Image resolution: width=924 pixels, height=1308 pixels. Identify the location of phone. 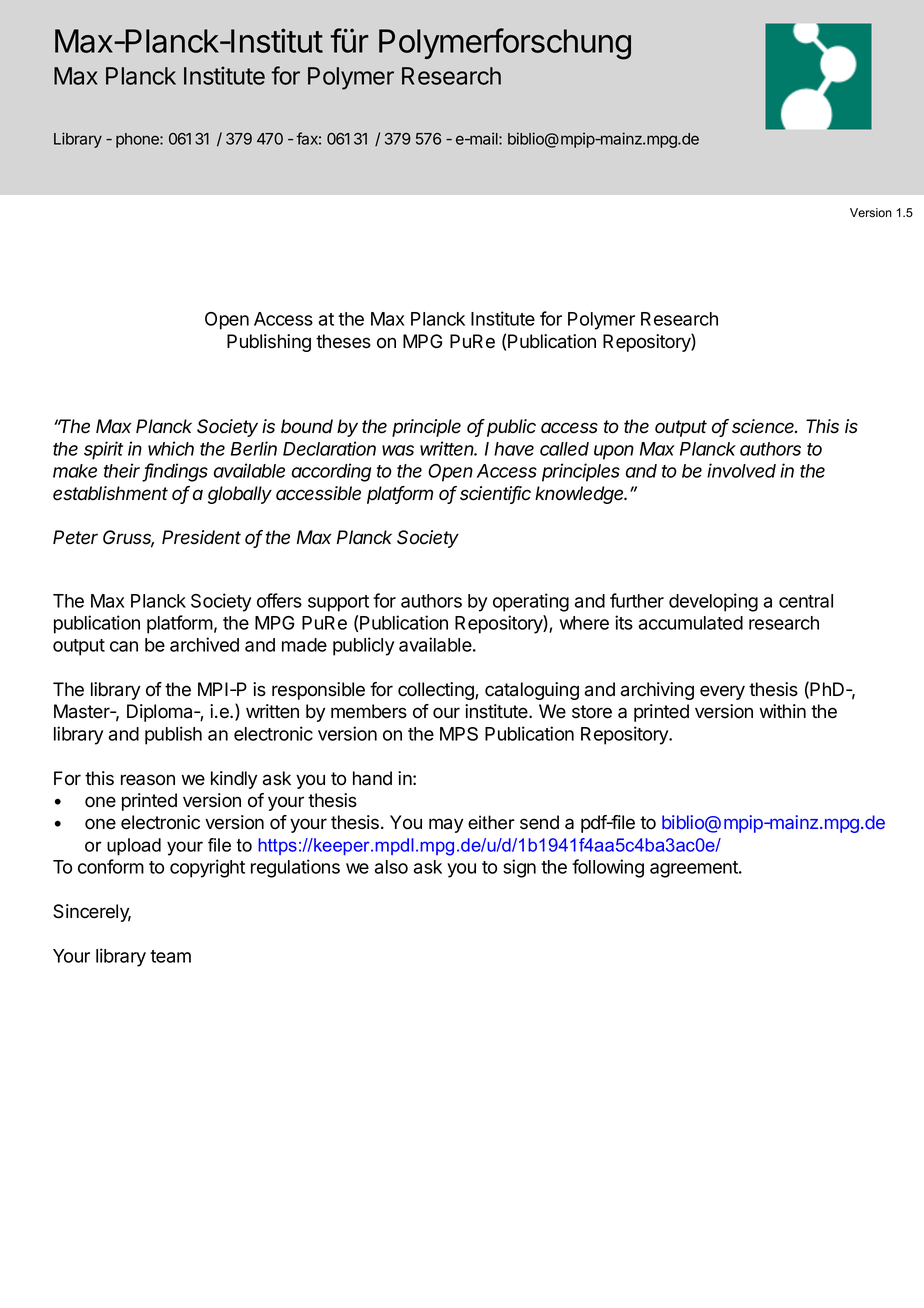
(138, 140).
